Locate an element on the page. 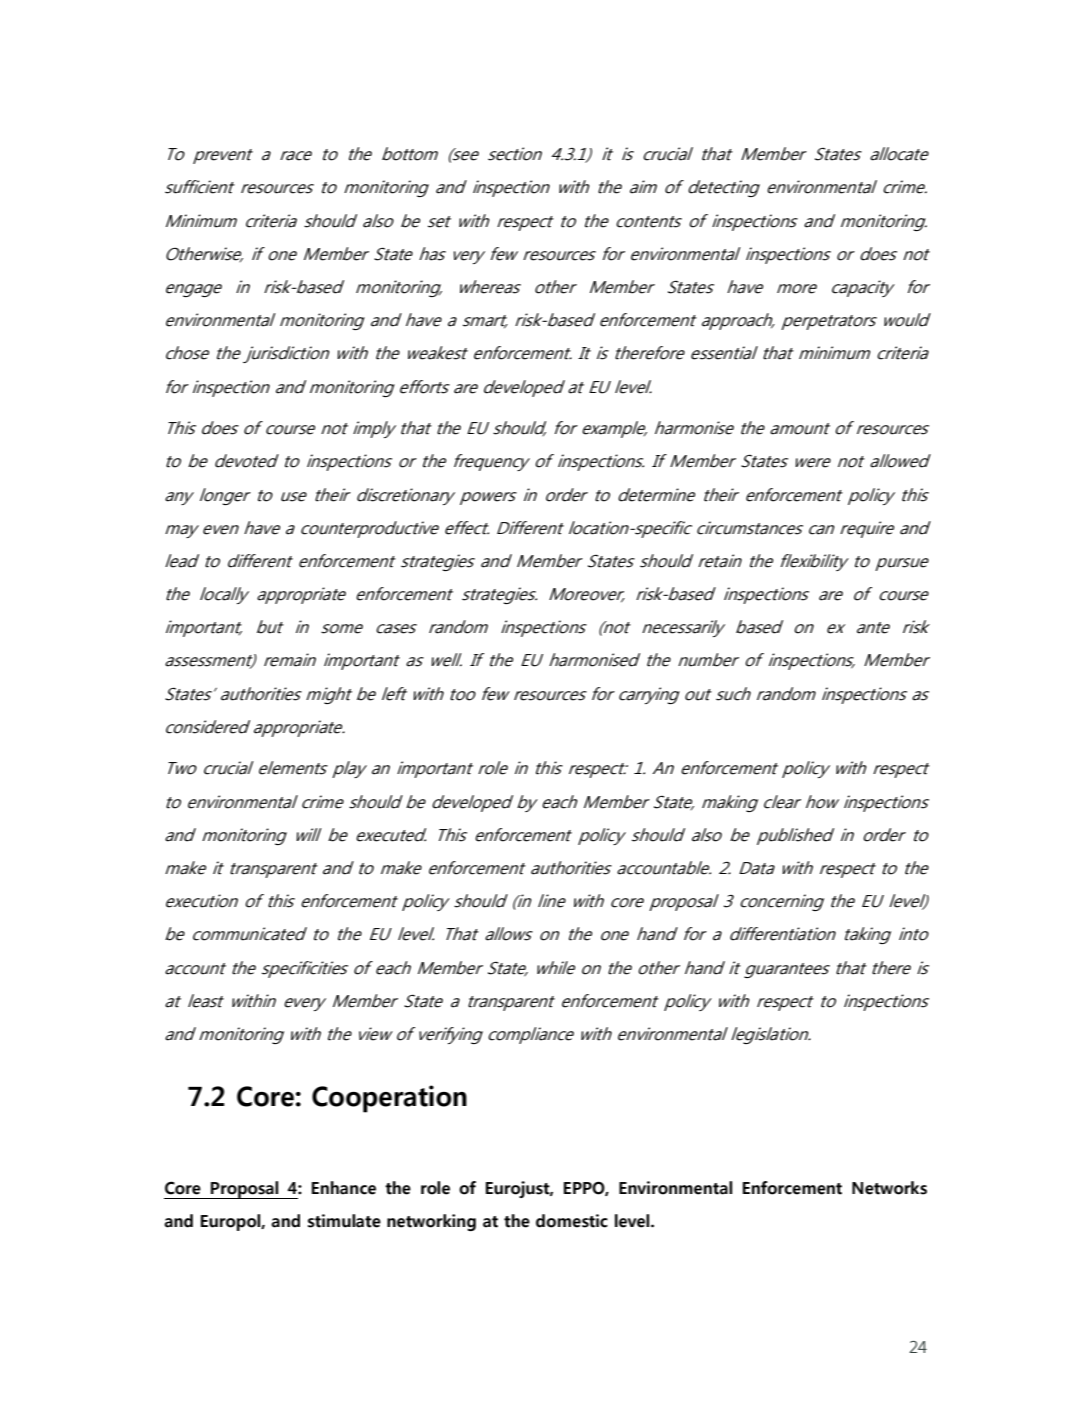 This document has width=1087, height=1406. Networks is located at coordinates (889, 1188).
